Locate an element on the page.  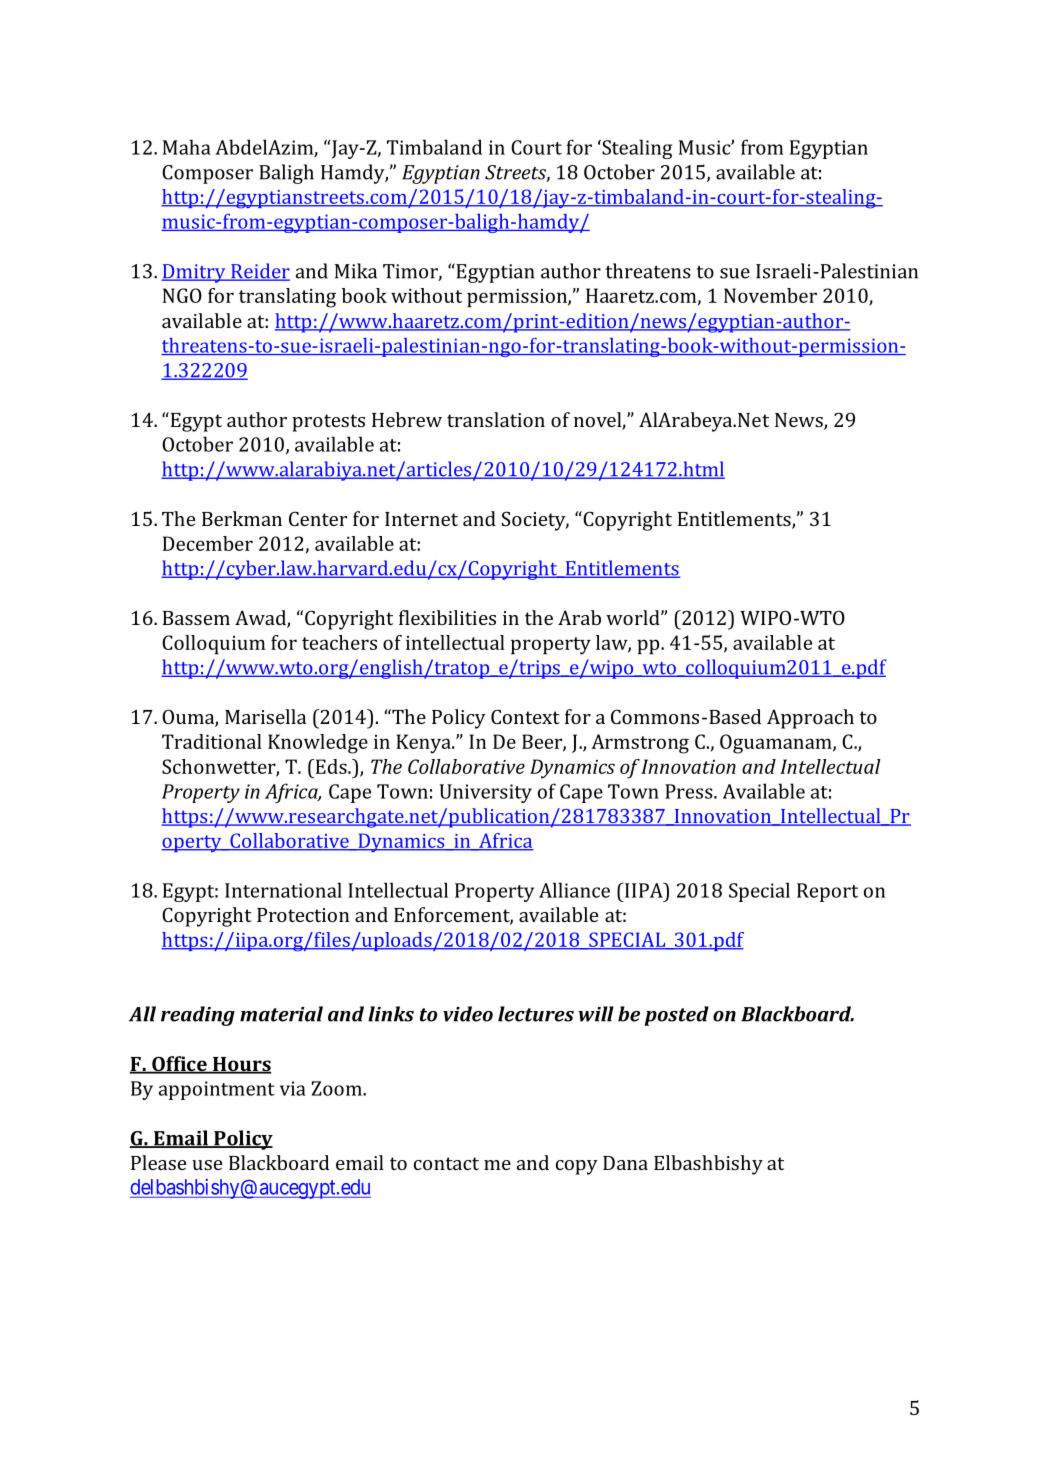
Mika is located at coordinates (356, 271).
